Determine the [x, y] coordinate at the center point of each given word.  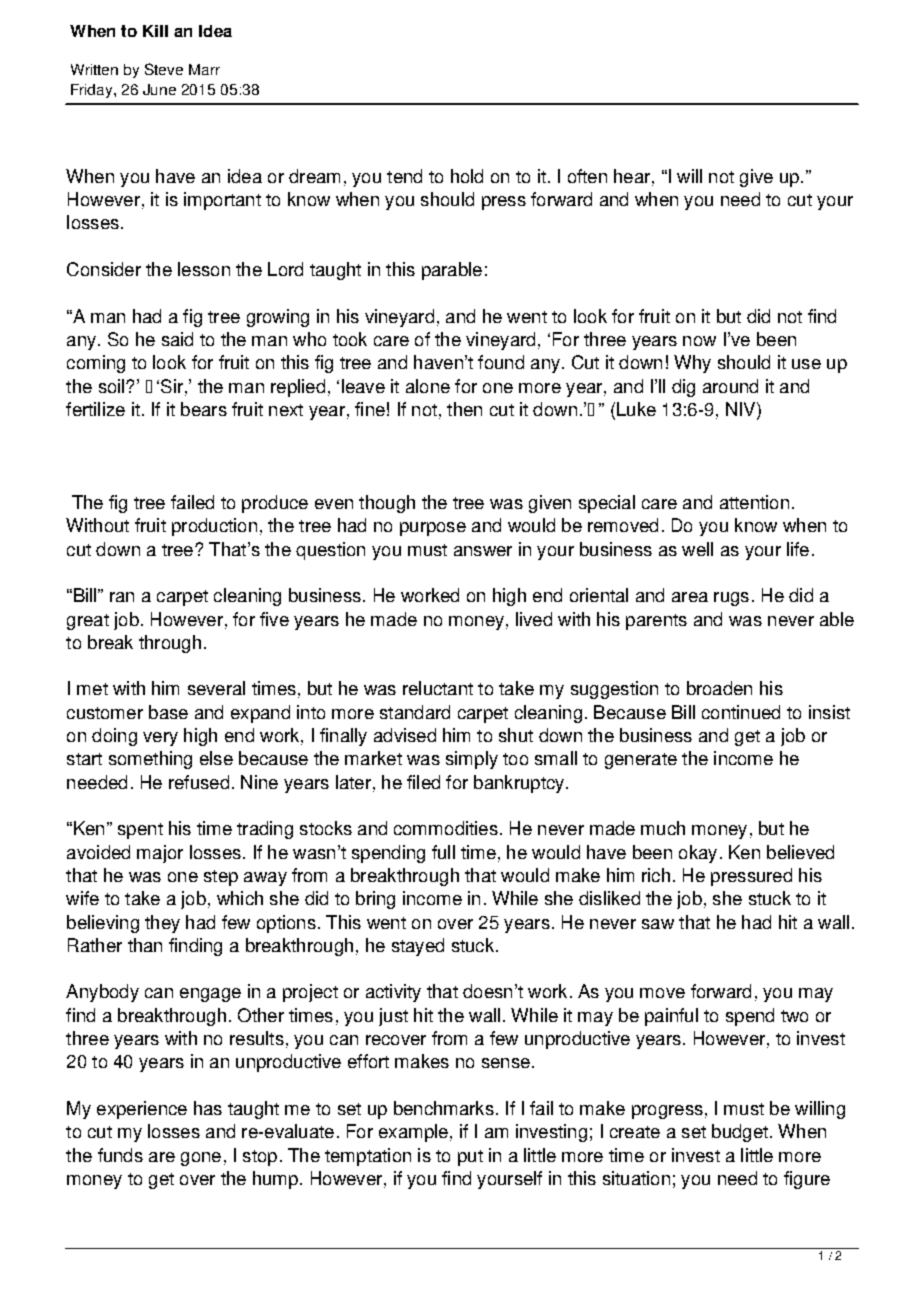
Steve [164, 69]
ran [122, 597]
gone [201, 1159]
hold [467, 176]
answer [483, 551]
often [587, 176]
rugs [731, 599]
